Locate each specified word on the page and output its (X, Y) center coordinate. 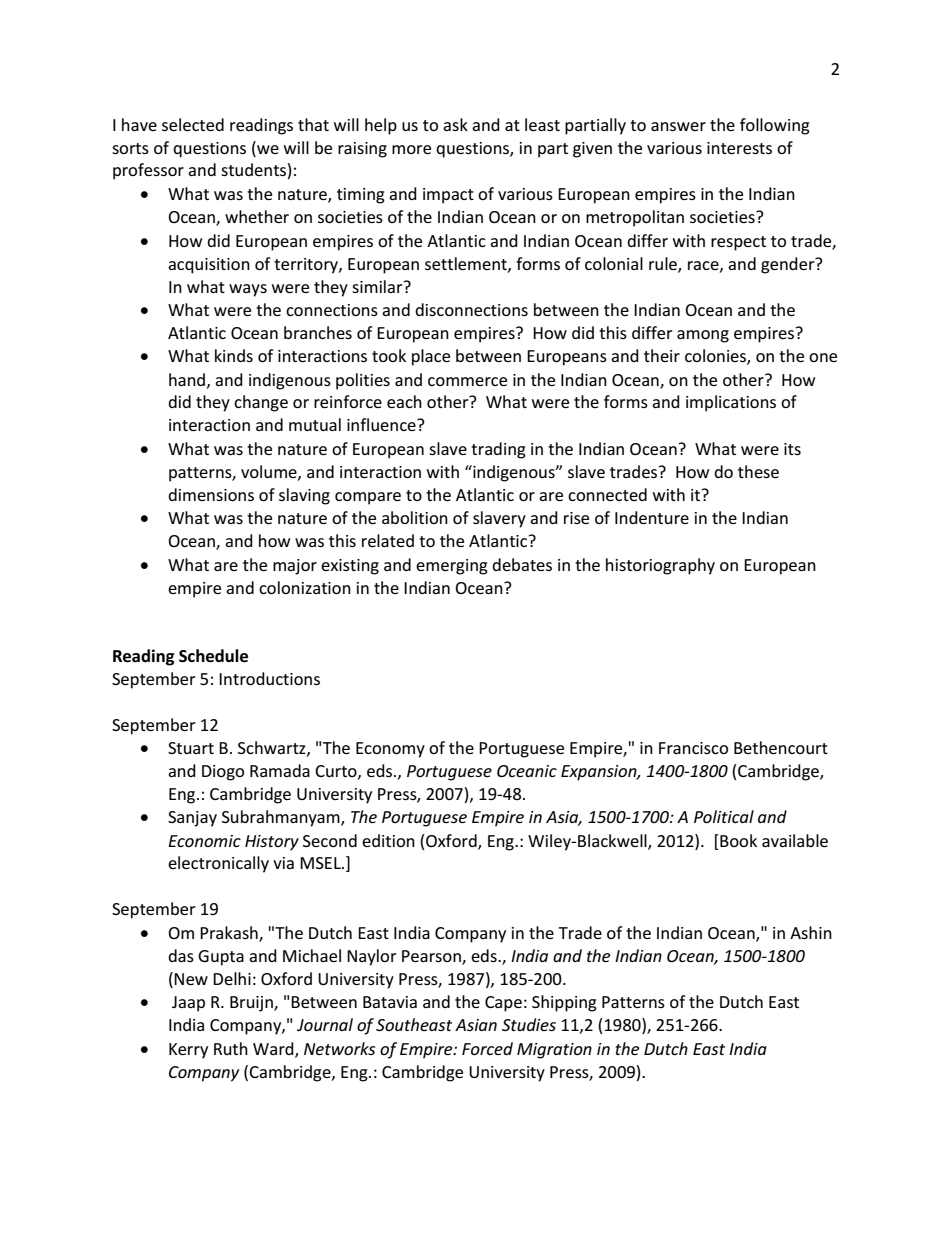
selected (193, 124)
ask (455, 124)
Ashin (811, 932)
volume (270, 472)
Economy (390, 750)
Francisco (693, 748)
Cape (503, 1004)
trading (498, 450)
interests (739, 148)
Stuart (191, 748)
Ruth (231, 1048)
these (758, 471)
